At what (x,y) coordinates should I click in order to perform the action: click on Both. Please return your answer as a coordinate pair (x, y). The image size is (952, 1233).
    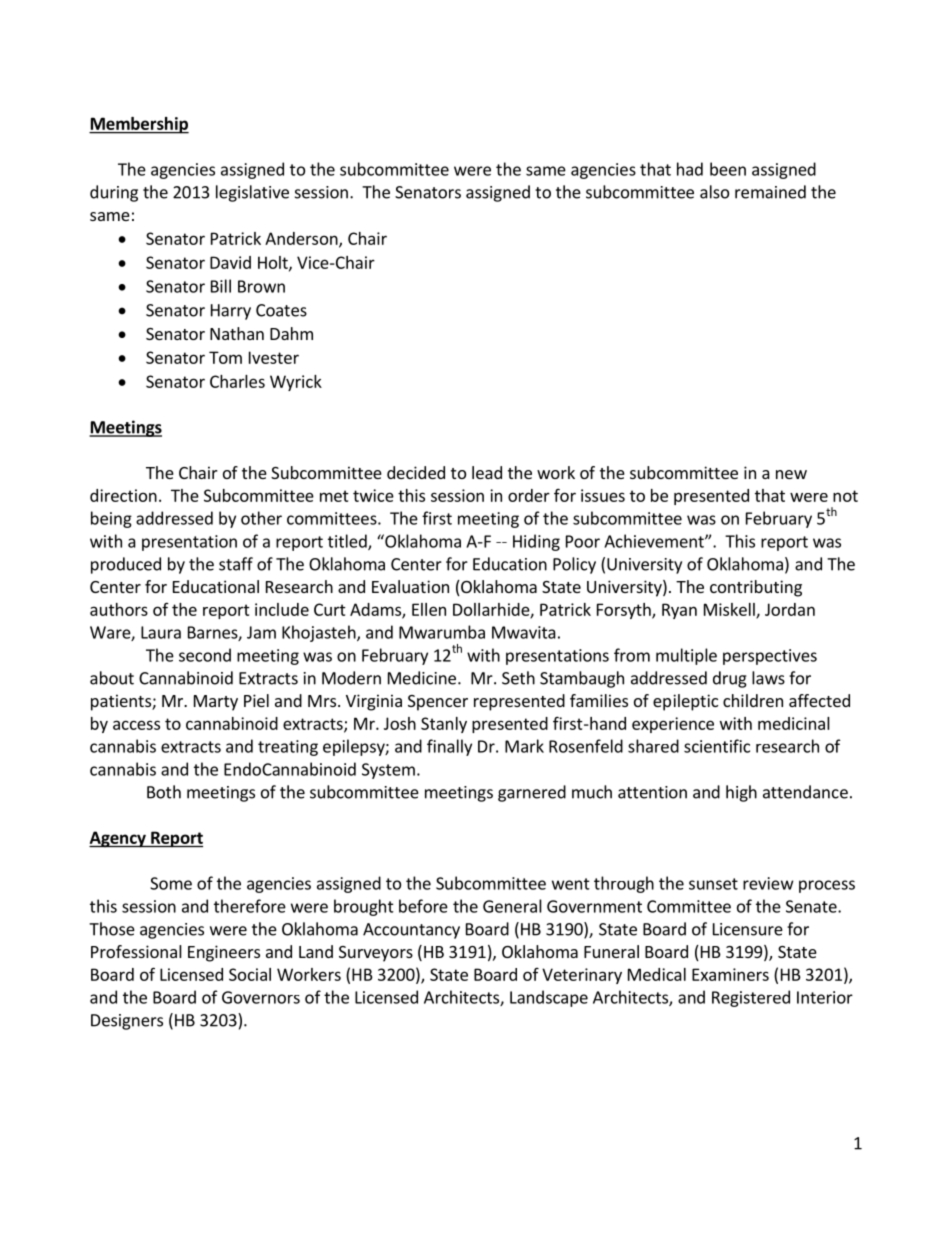
    Looking at the image, I should click on (164, 792).
